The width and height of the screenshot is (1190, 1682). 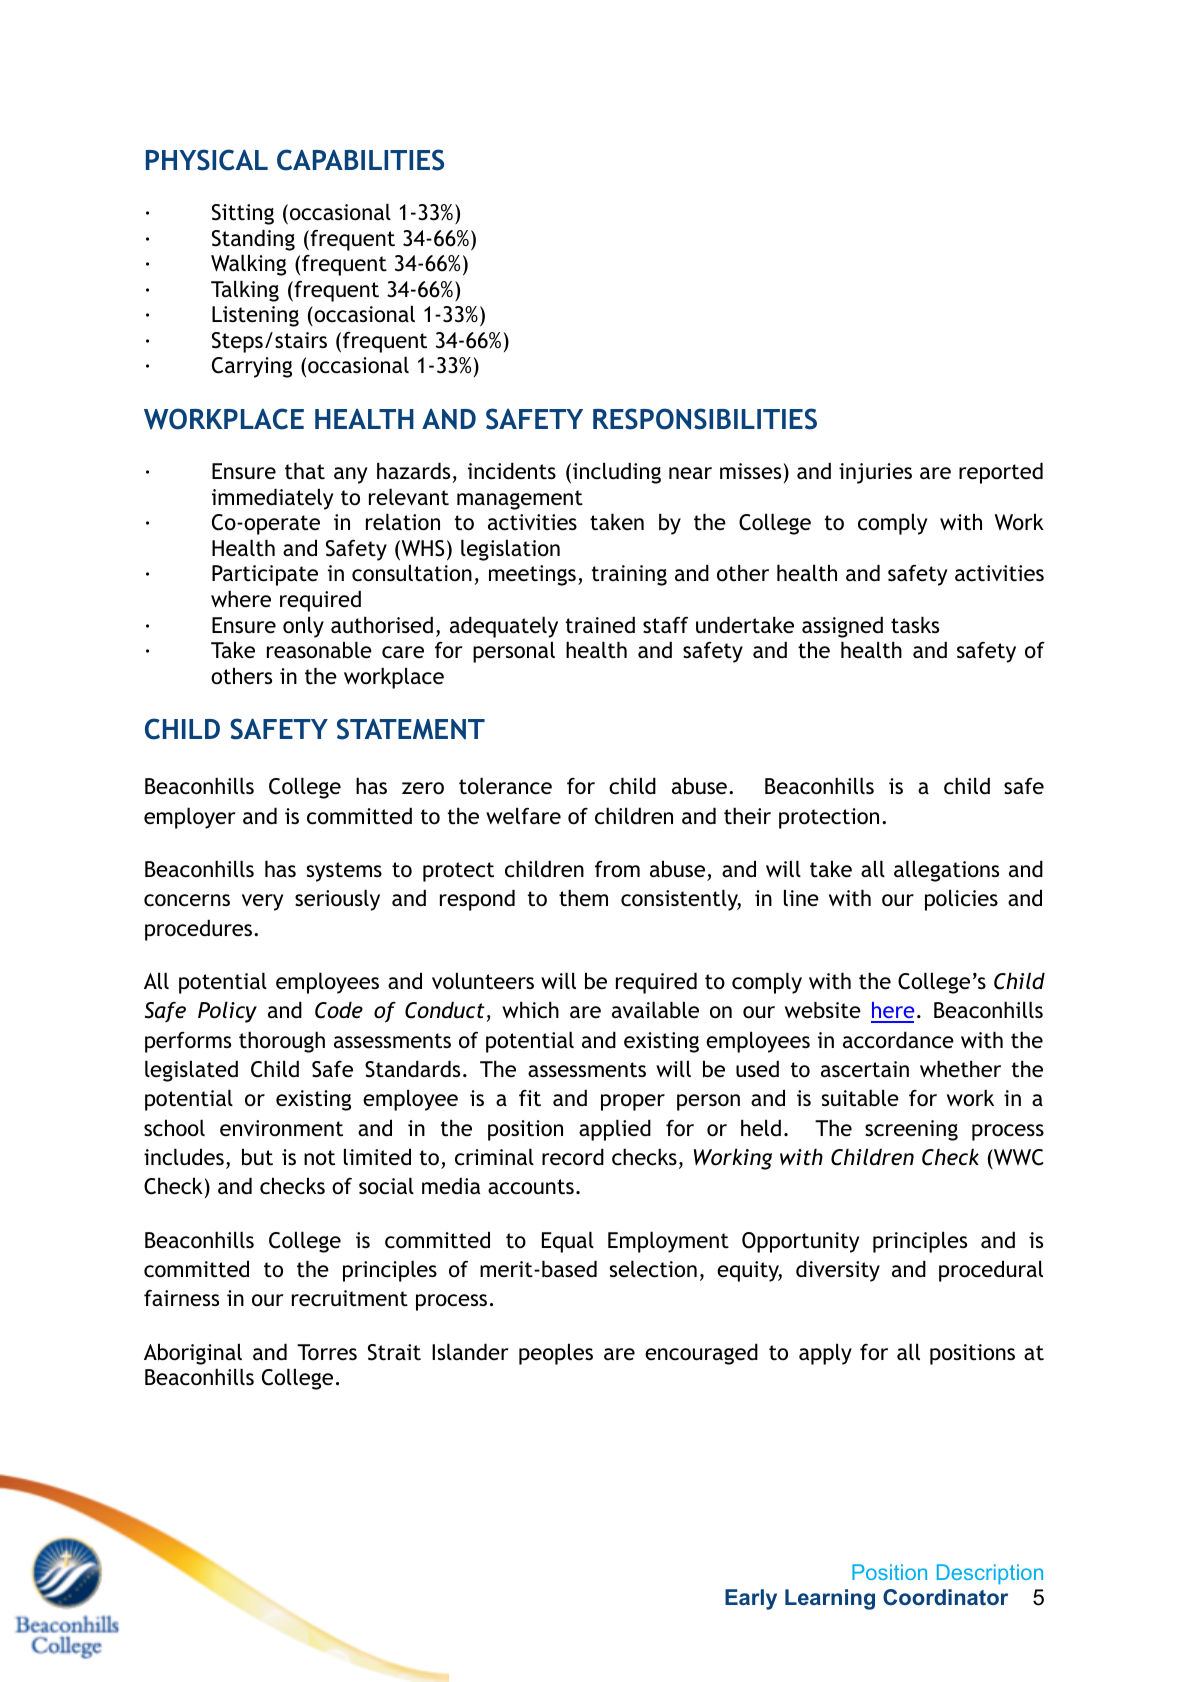 I want to click on Torres, so click(x=327, y=1352).
